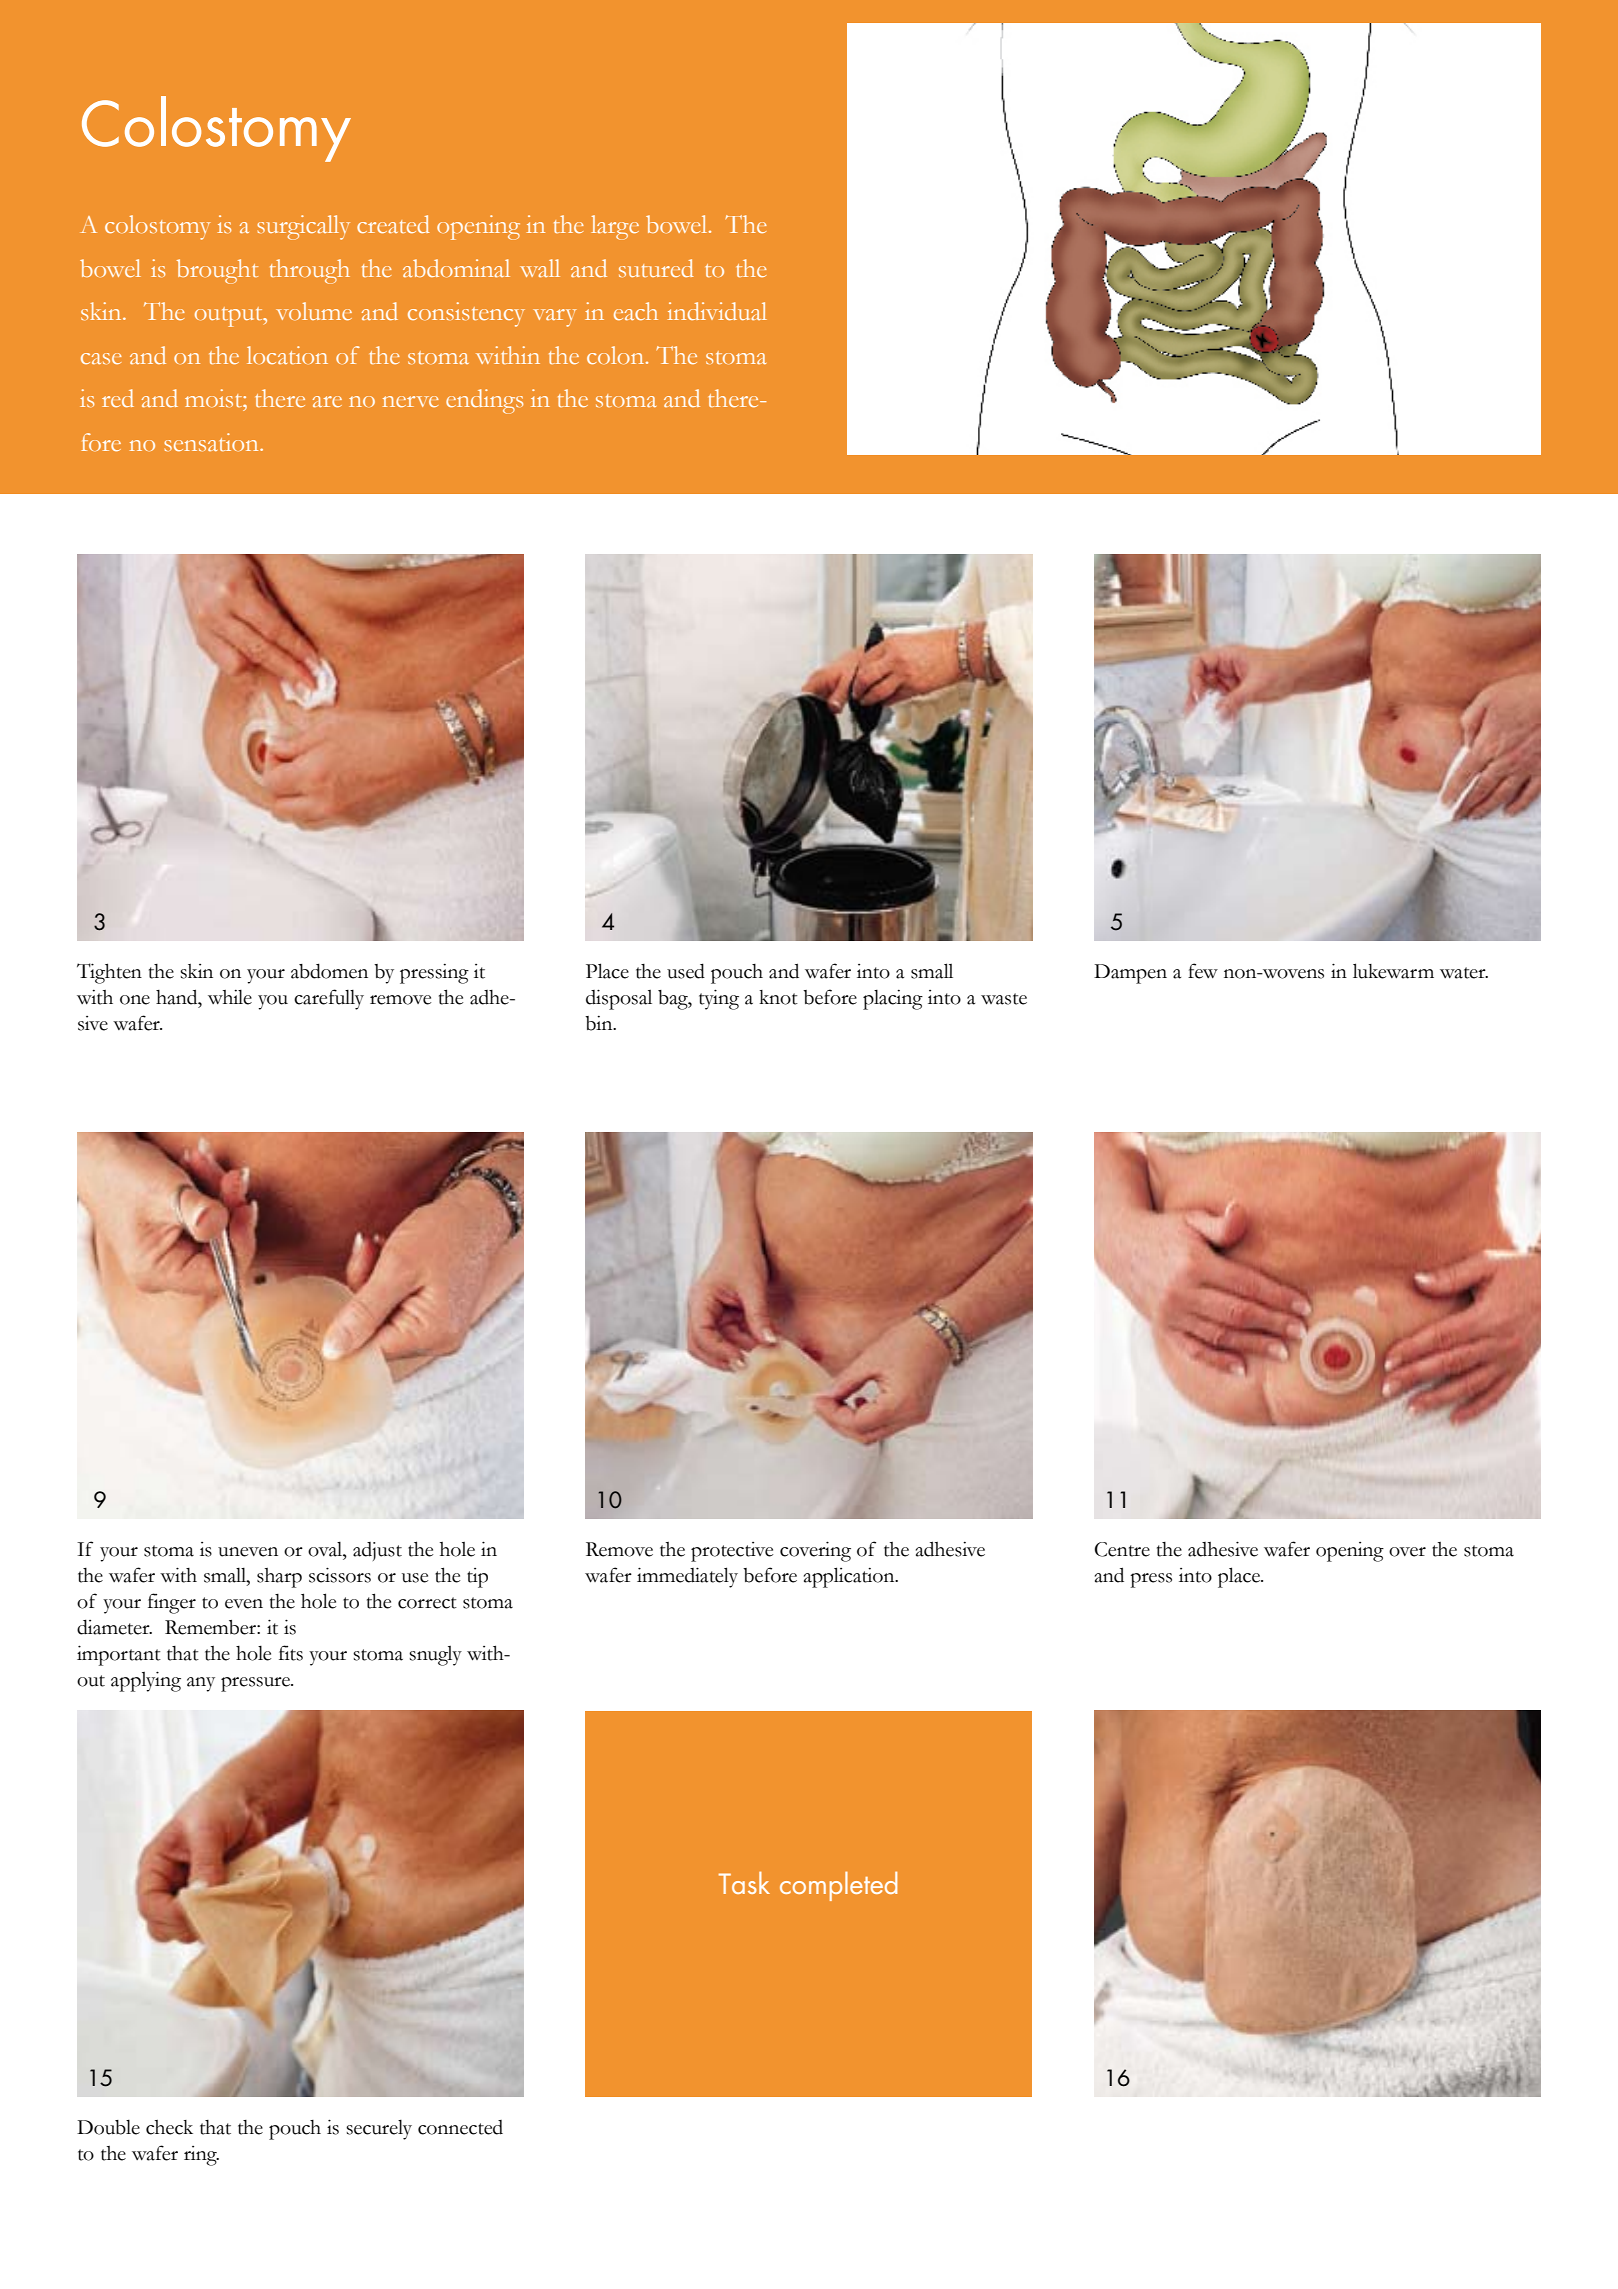 The width and height of the screenshot is (1618, 2289). Describe the element at coordinates (732, 1552) in the screenshot. I see `protective` at that location.
